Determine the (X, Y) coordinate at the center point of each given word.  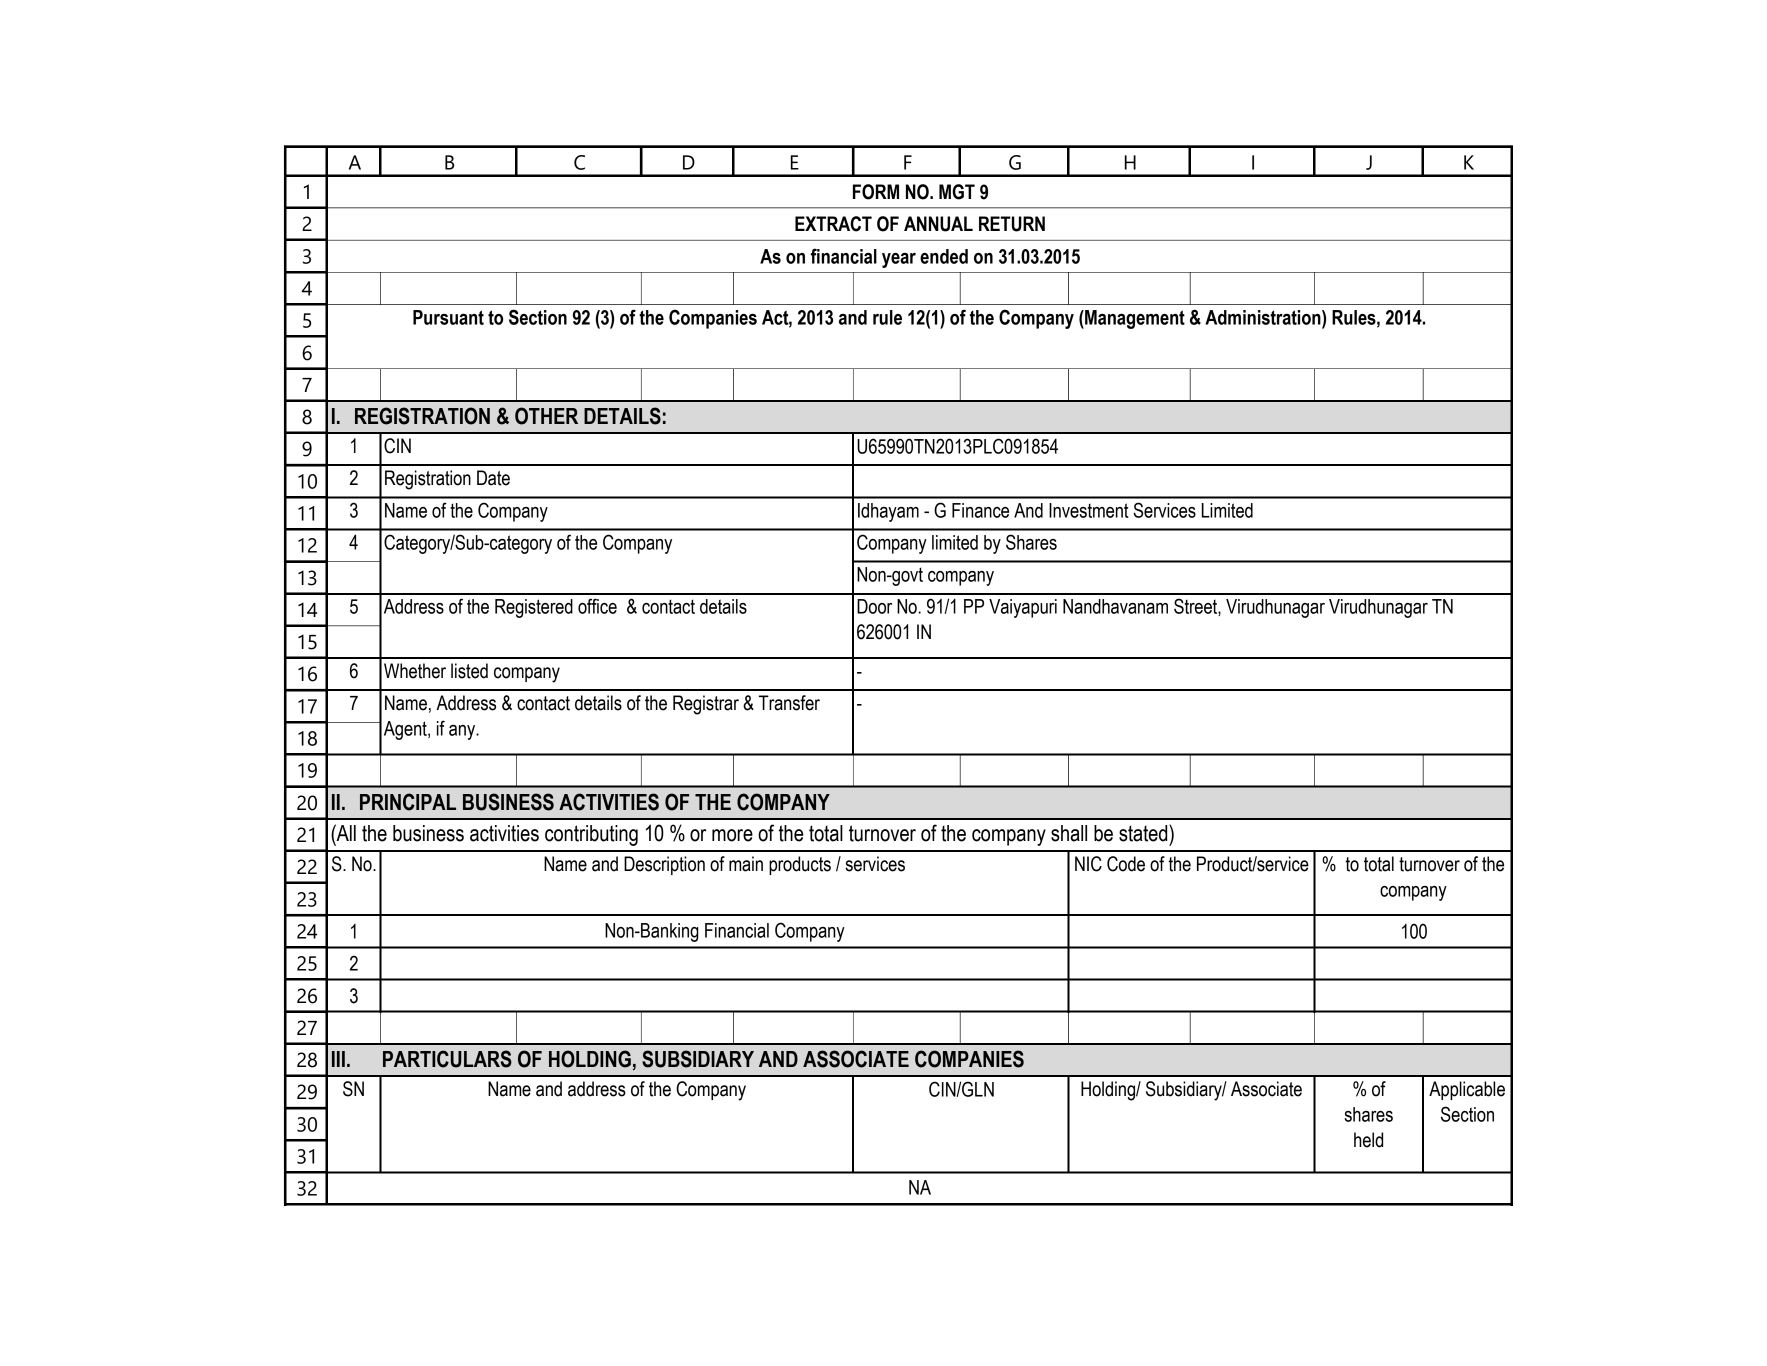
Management (1134, 319)
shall (1069, 833)
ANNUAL (938, 224)
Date (493, 478)
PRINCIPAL (408, 802)
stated (1144, 833)
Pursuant (448, 317)
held (1368, 1140)
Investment (1089, 510)
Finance (980, 510)
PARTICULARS (447, 1059)
